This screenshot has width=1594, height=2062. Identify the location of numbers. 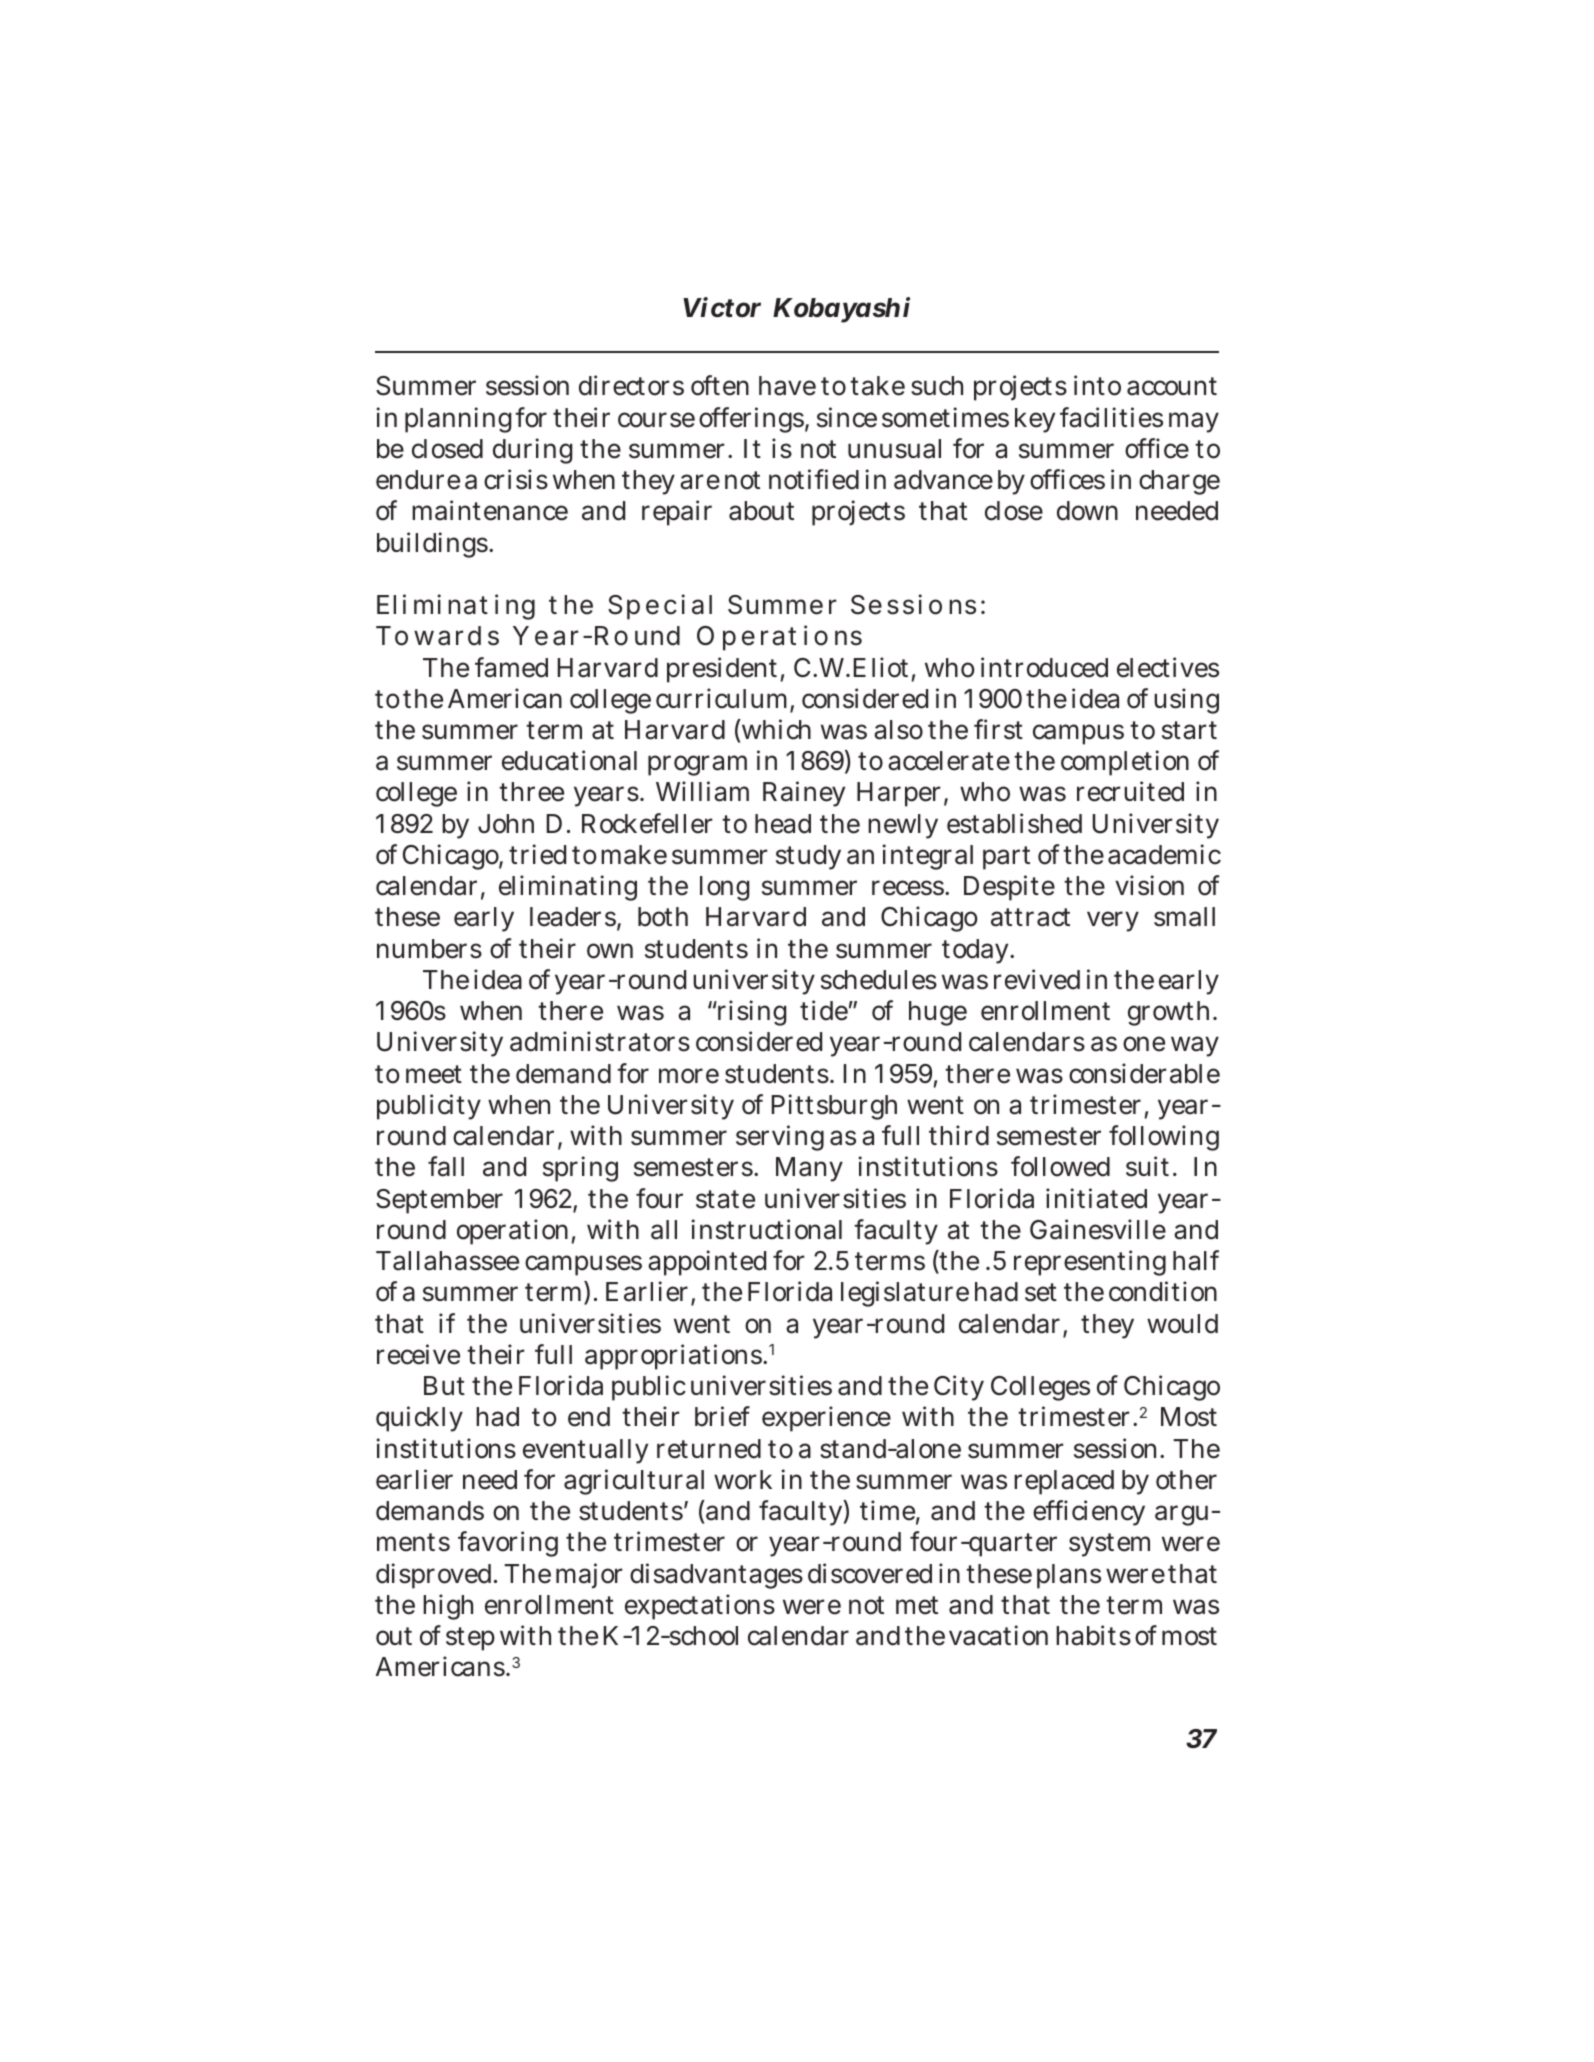
(429, 949).
